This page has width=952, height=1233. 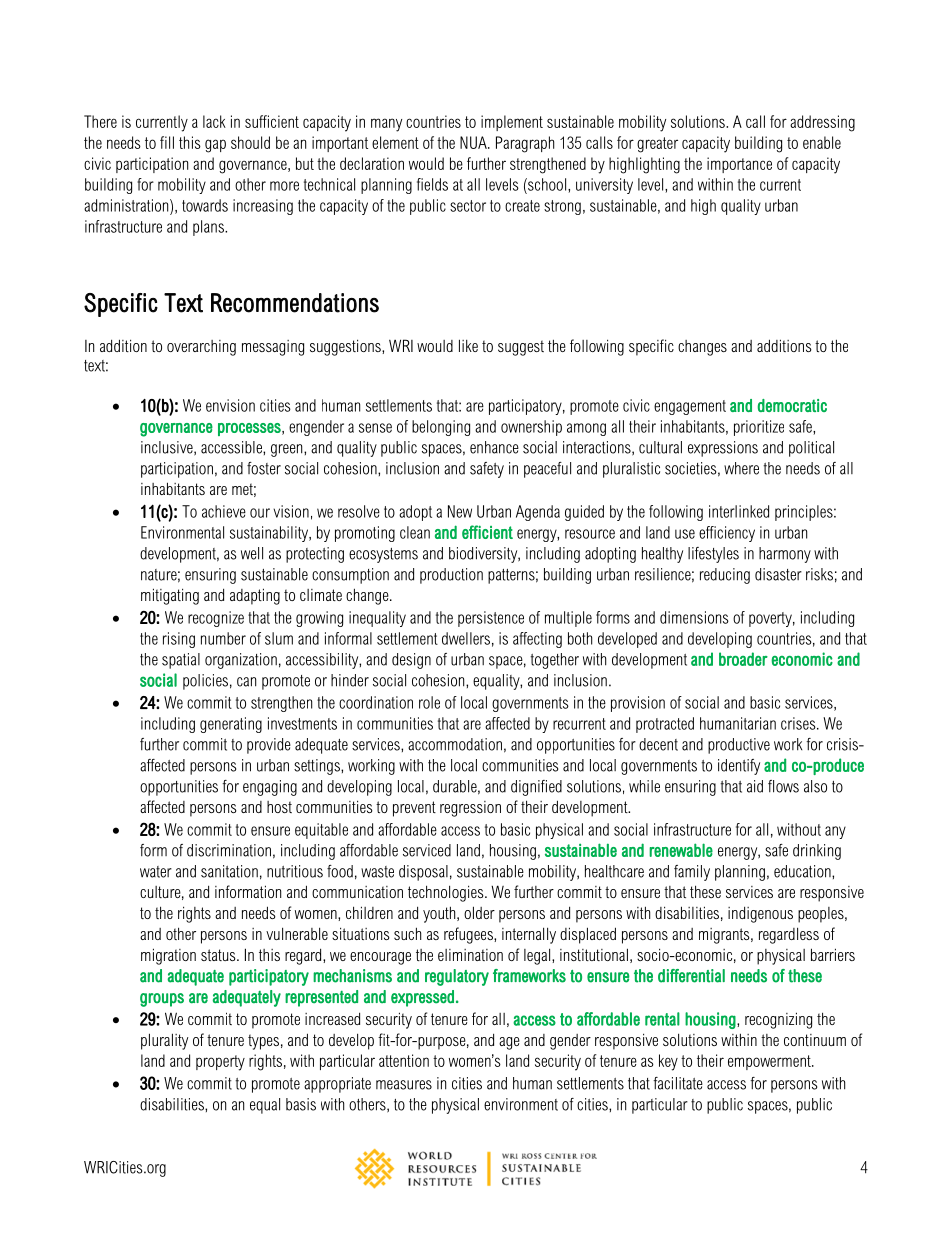 What do you see at coordinates (491, 619) in the page?
I see `persistence` at bounding box center [491, 619].
